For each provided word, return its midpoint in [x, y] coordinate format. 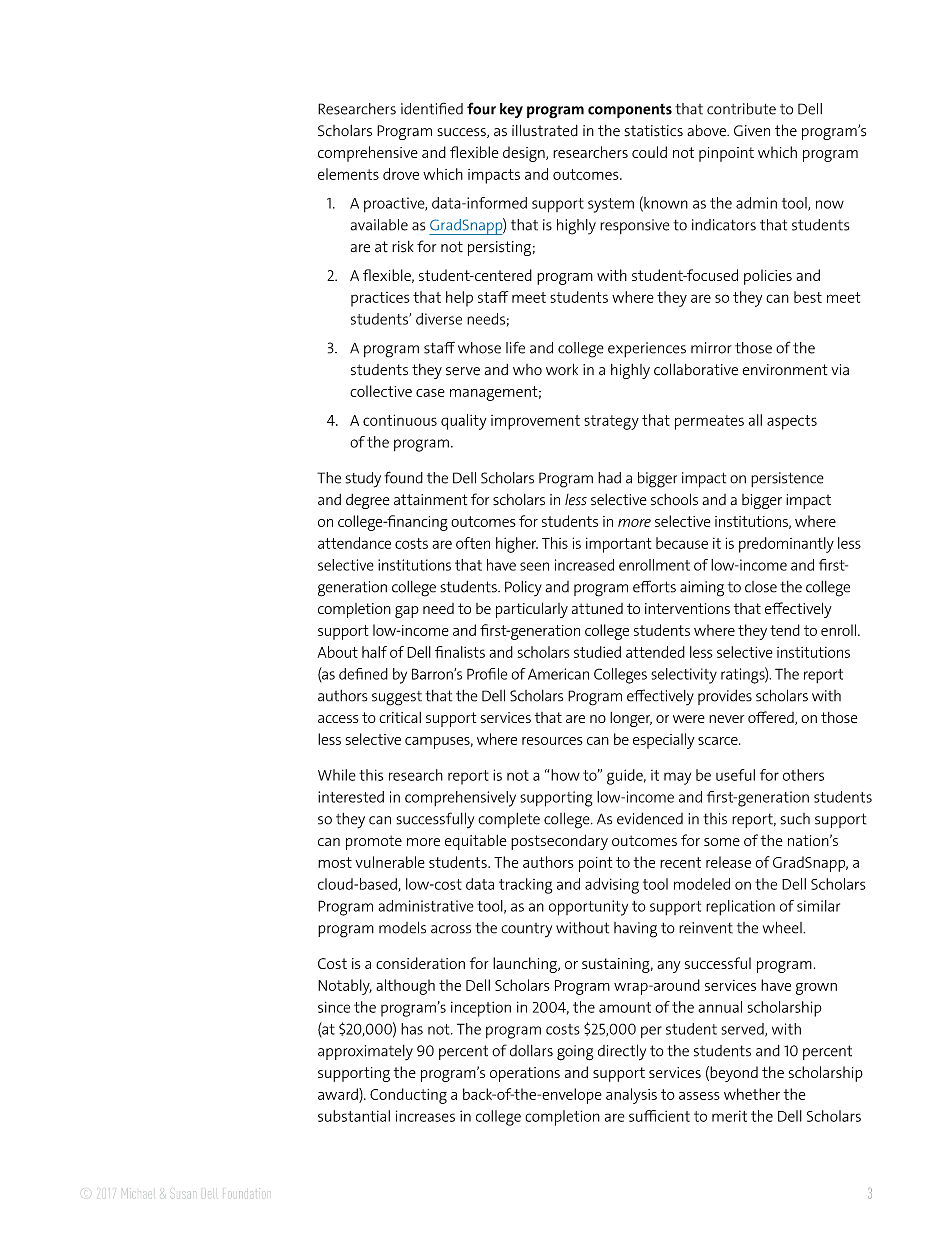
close [761, 587]
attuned [597, 608]
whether [752, 1094]
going [575, 1053]
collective [381, 391]
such [795, 819]
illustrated [545, 130]
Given [752, 131]
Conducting [408, 1096]
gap [407, 612]
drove [401, 174]
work [562, 369]
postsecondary [559, 842]
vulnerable [390, 862]
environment [784, 370]
